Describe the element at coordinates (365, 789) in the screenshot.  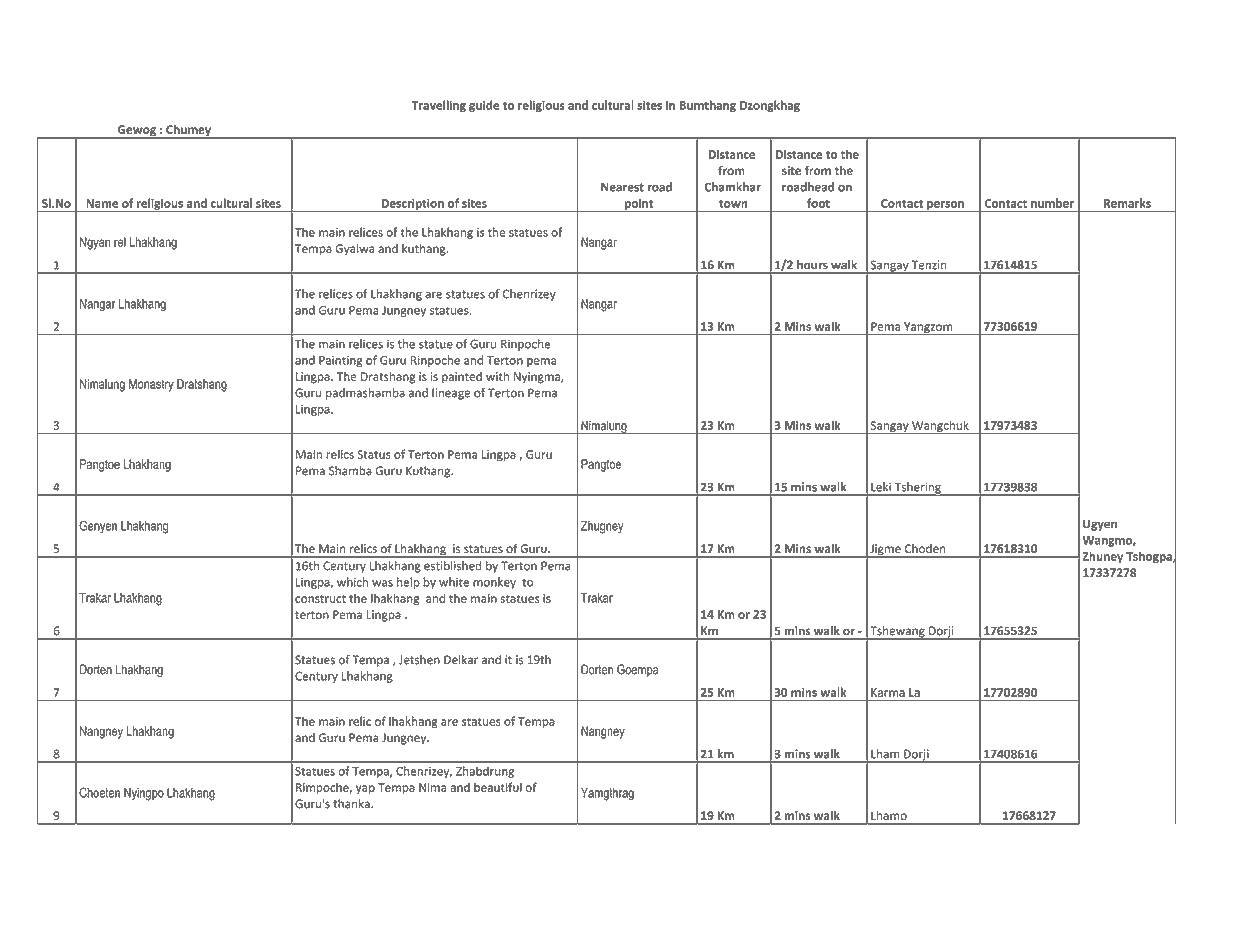
I see `yap` at that location.
